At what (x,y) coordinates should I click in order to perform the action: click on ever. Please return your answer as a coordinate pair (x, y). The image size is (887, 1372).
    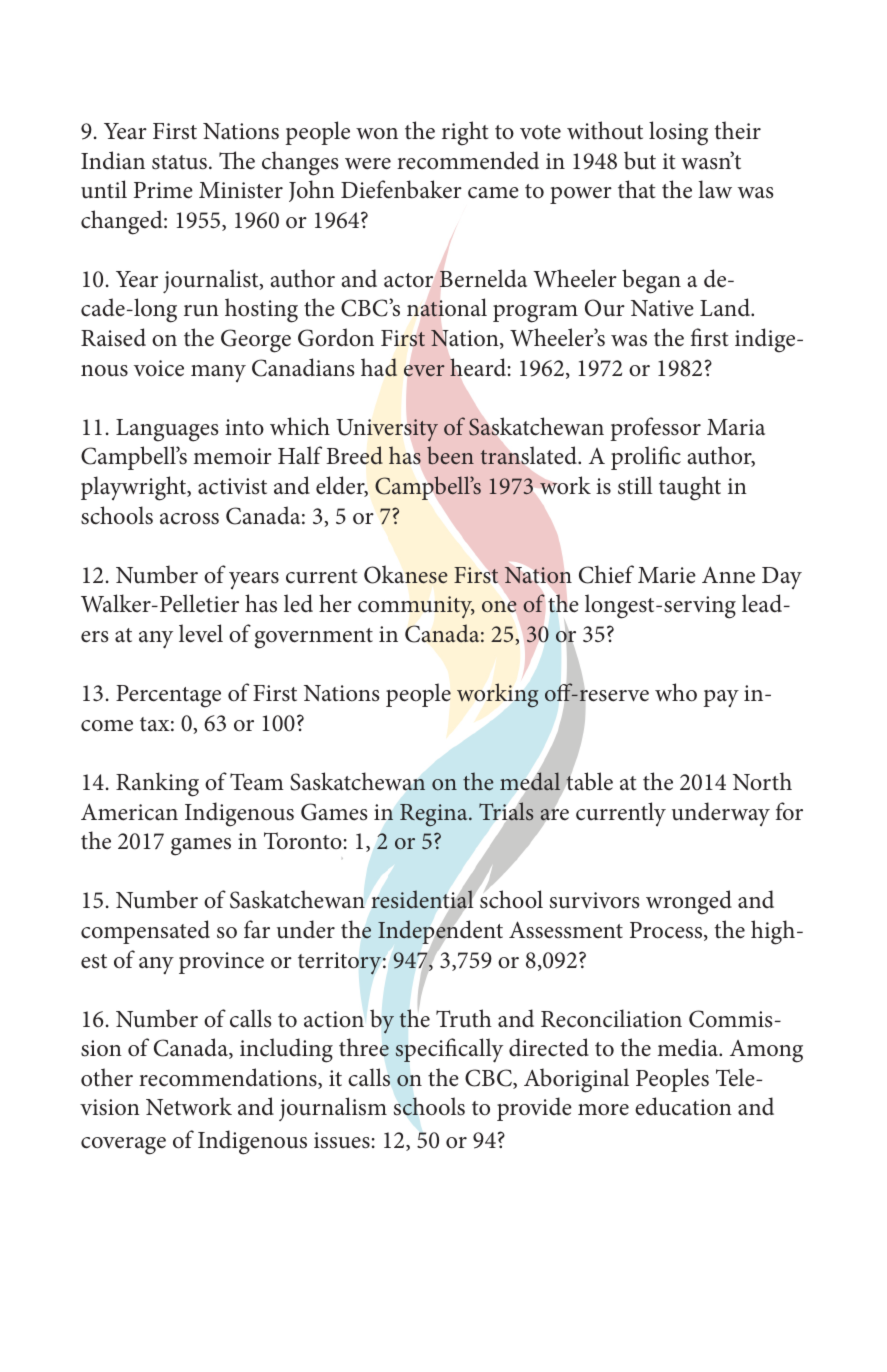
    Looking at the image, I should click on (424, 370).
